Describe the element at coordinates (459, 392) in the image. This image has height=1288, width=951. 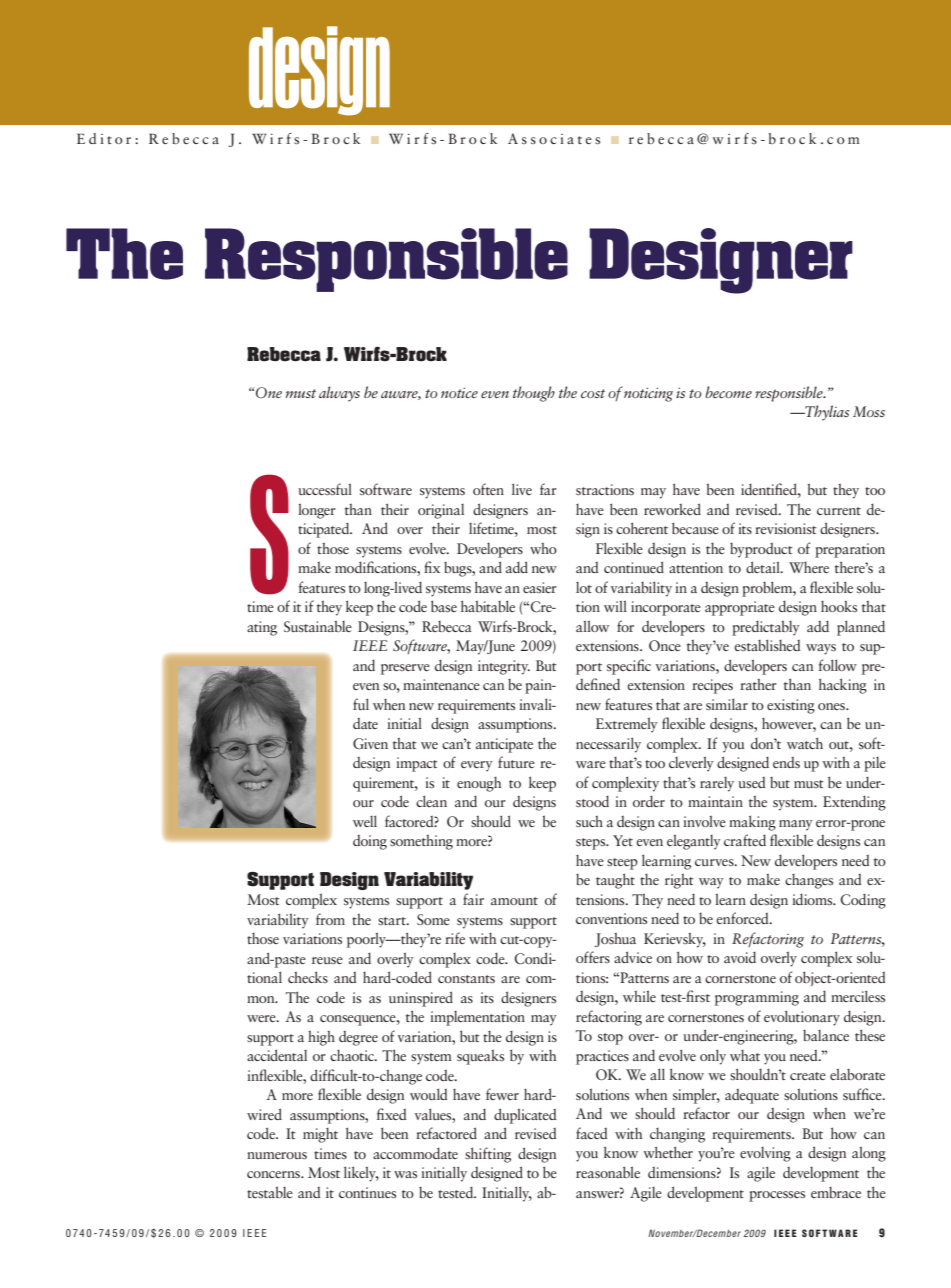
I see `notice` at that location.
